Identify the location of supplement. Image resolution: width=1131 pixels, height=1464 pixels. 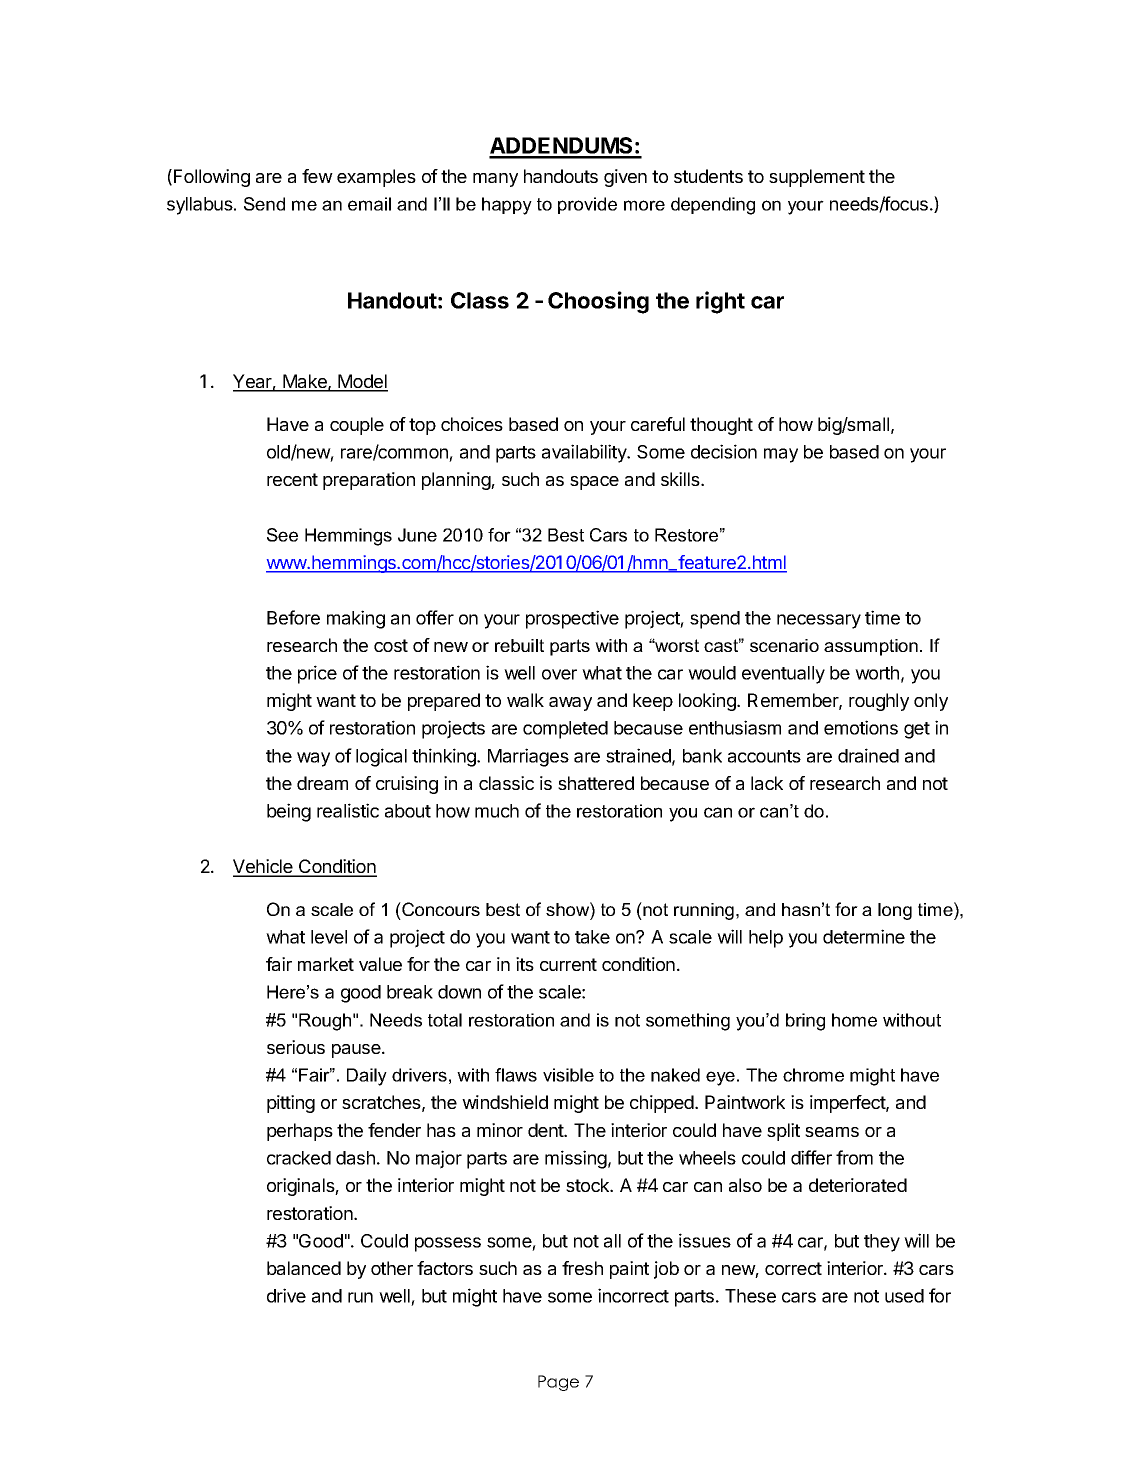
(817, 178).
